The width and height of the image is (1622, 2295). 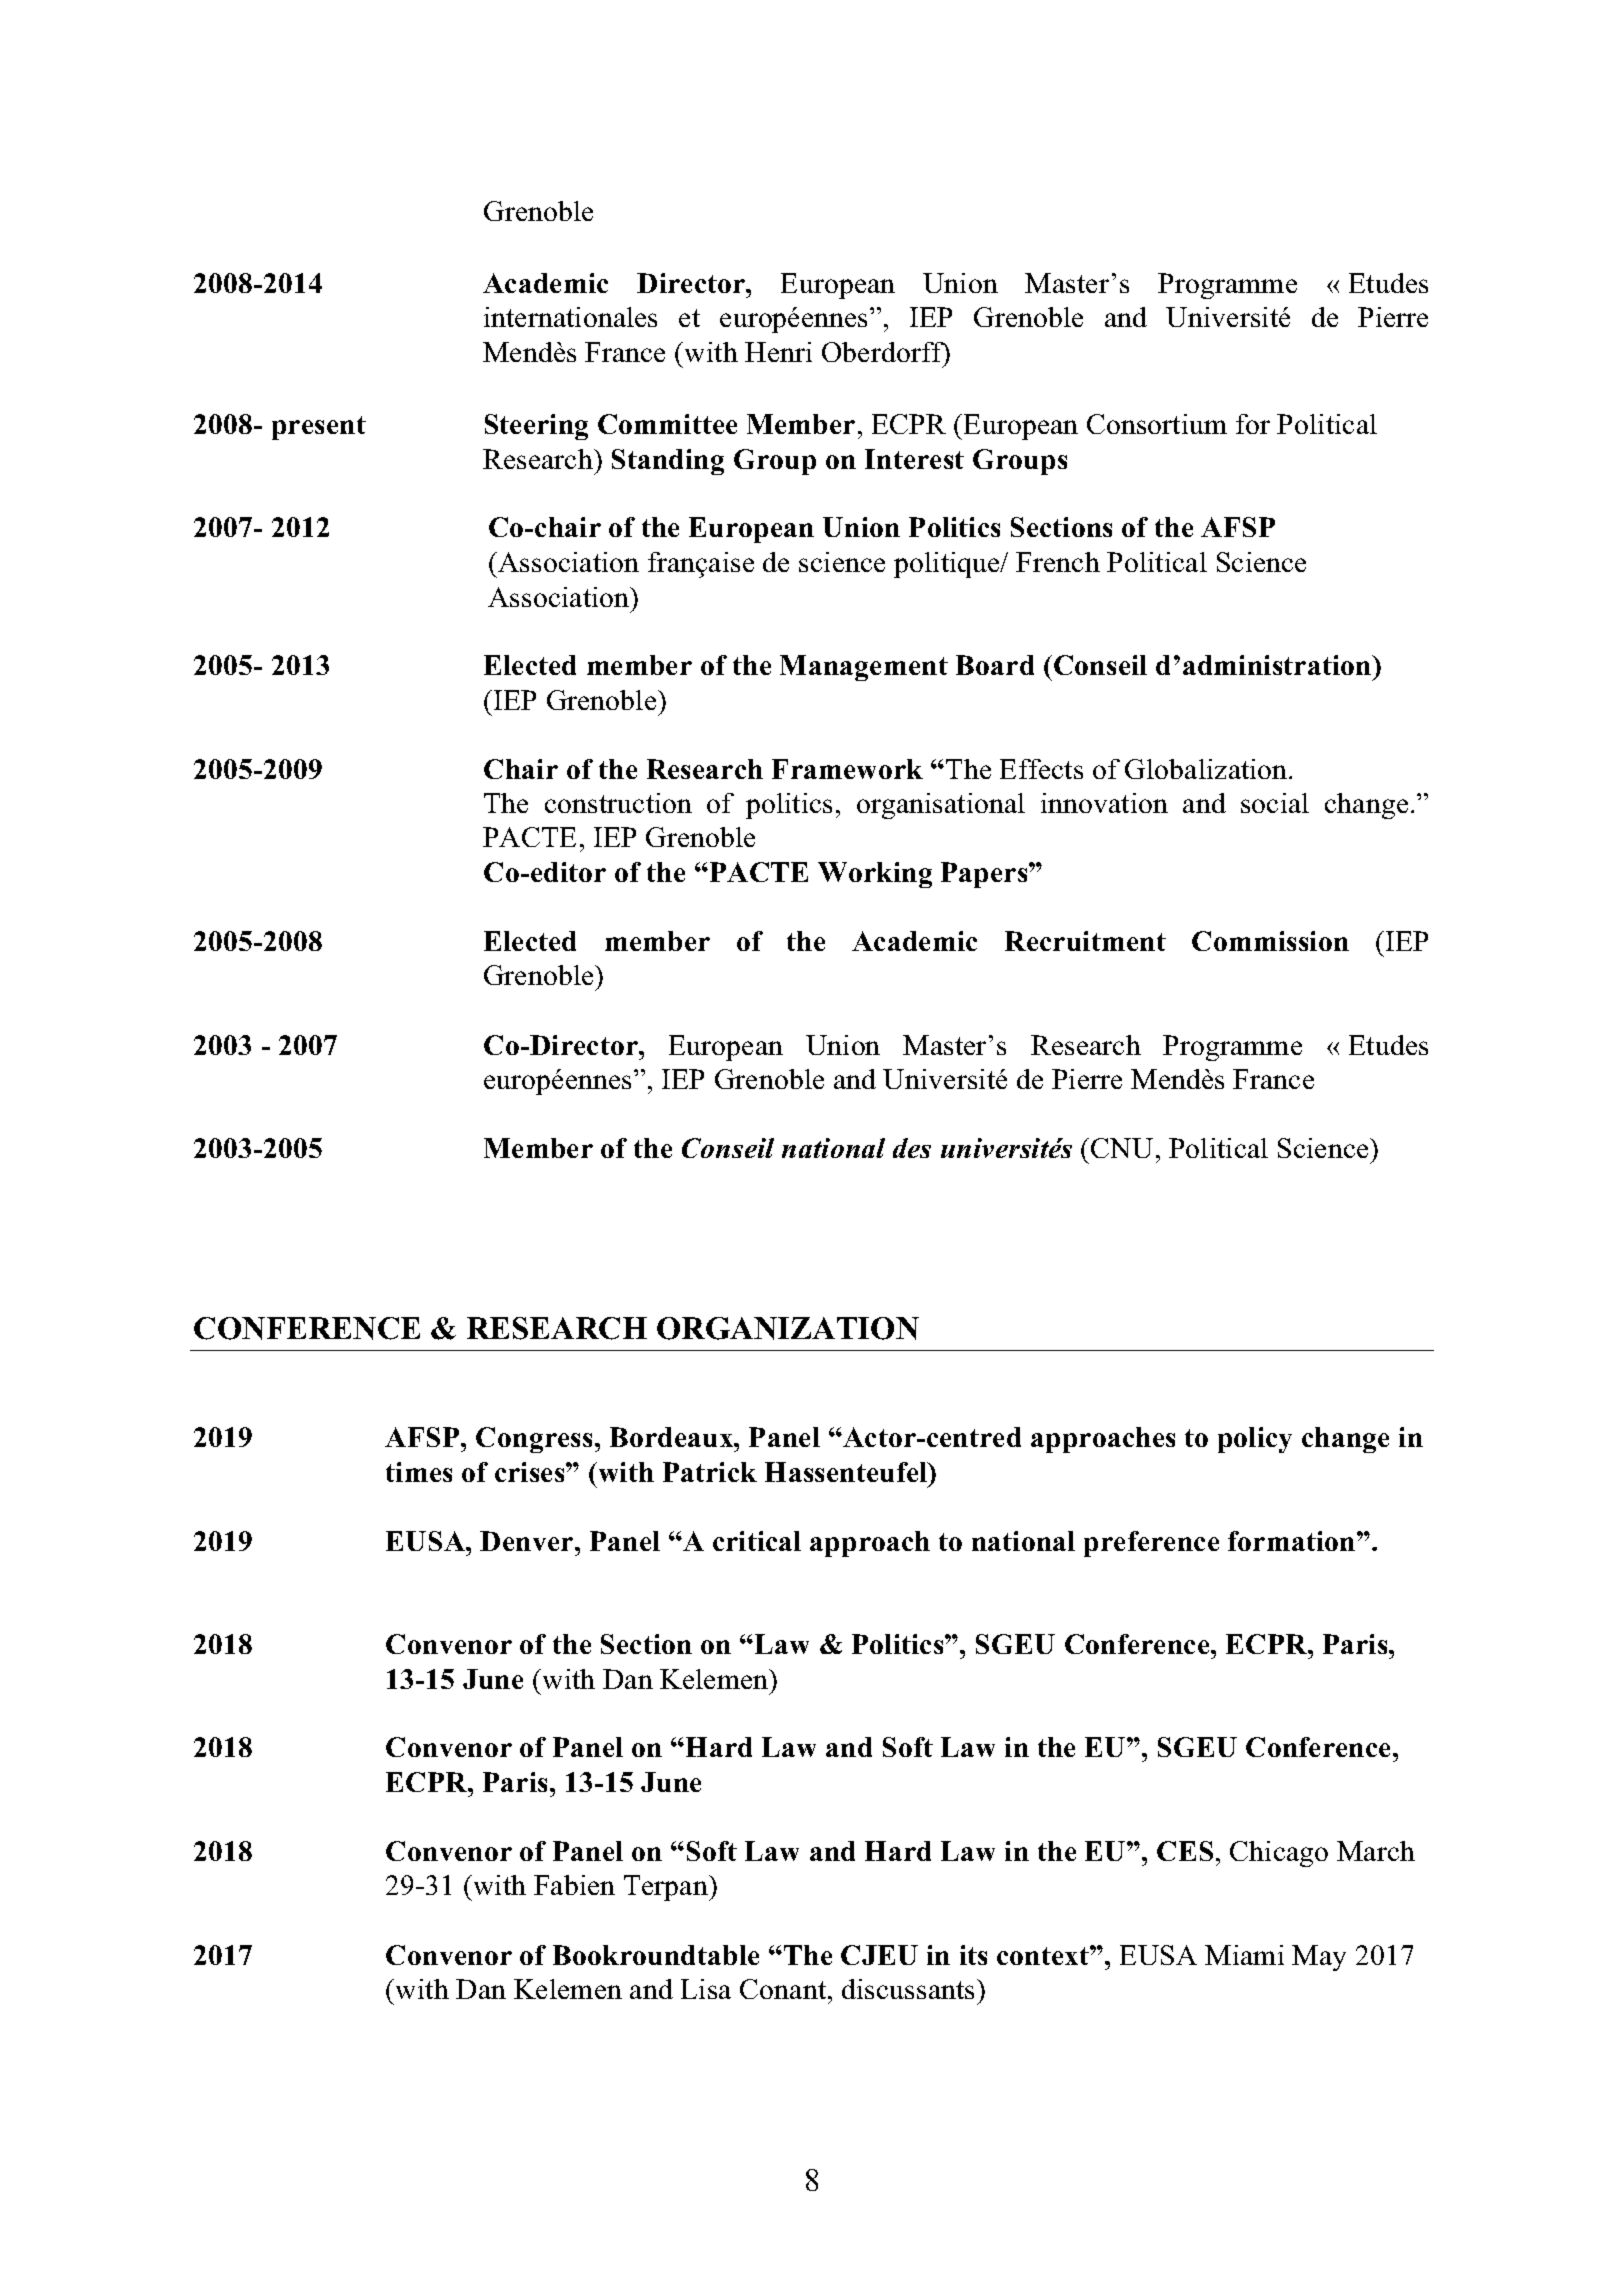 I want to click on Interest, so click(x=914, y=459).
